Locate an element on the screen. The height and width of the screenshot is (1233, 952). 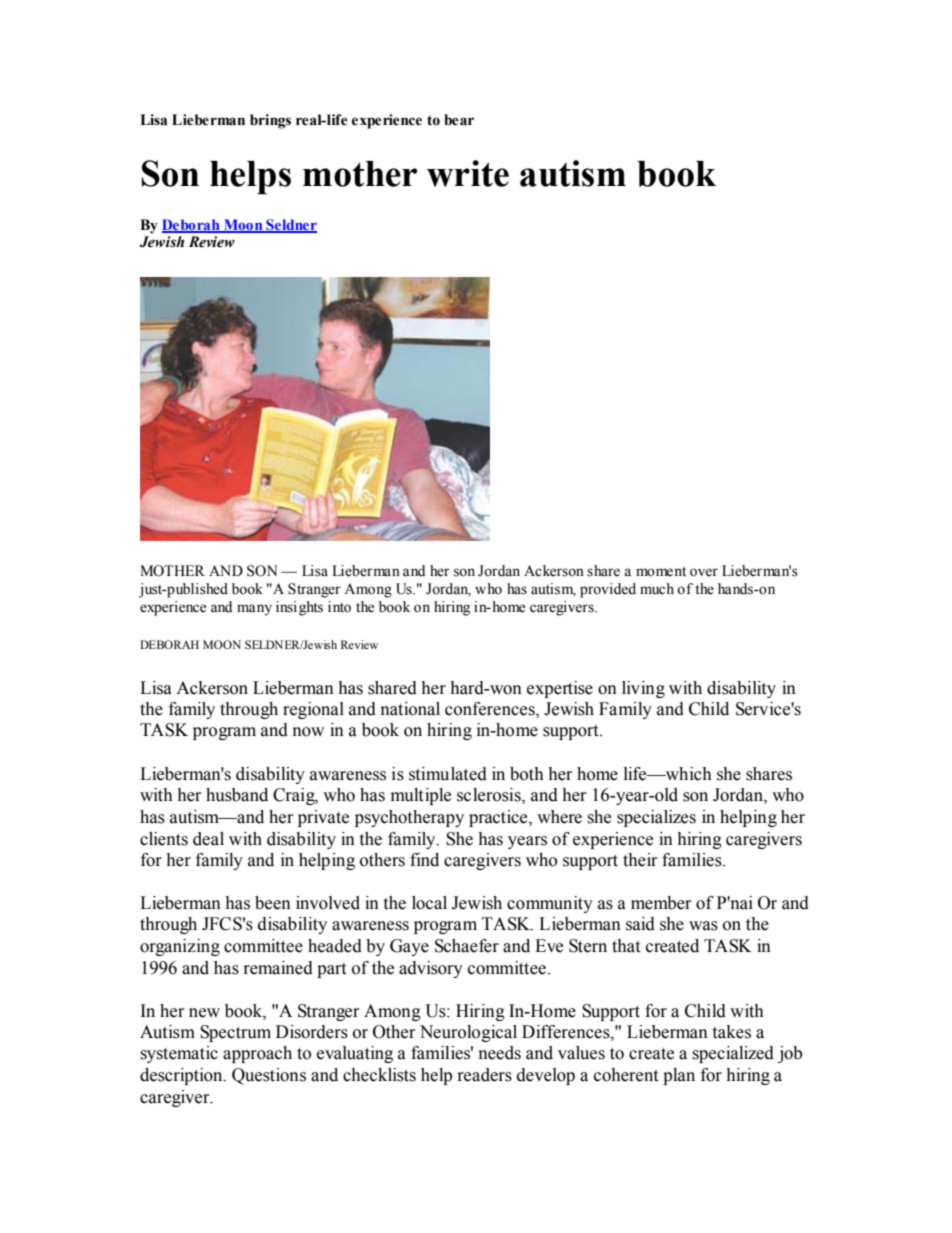
specialized is located at coordinates (733, 1054).
